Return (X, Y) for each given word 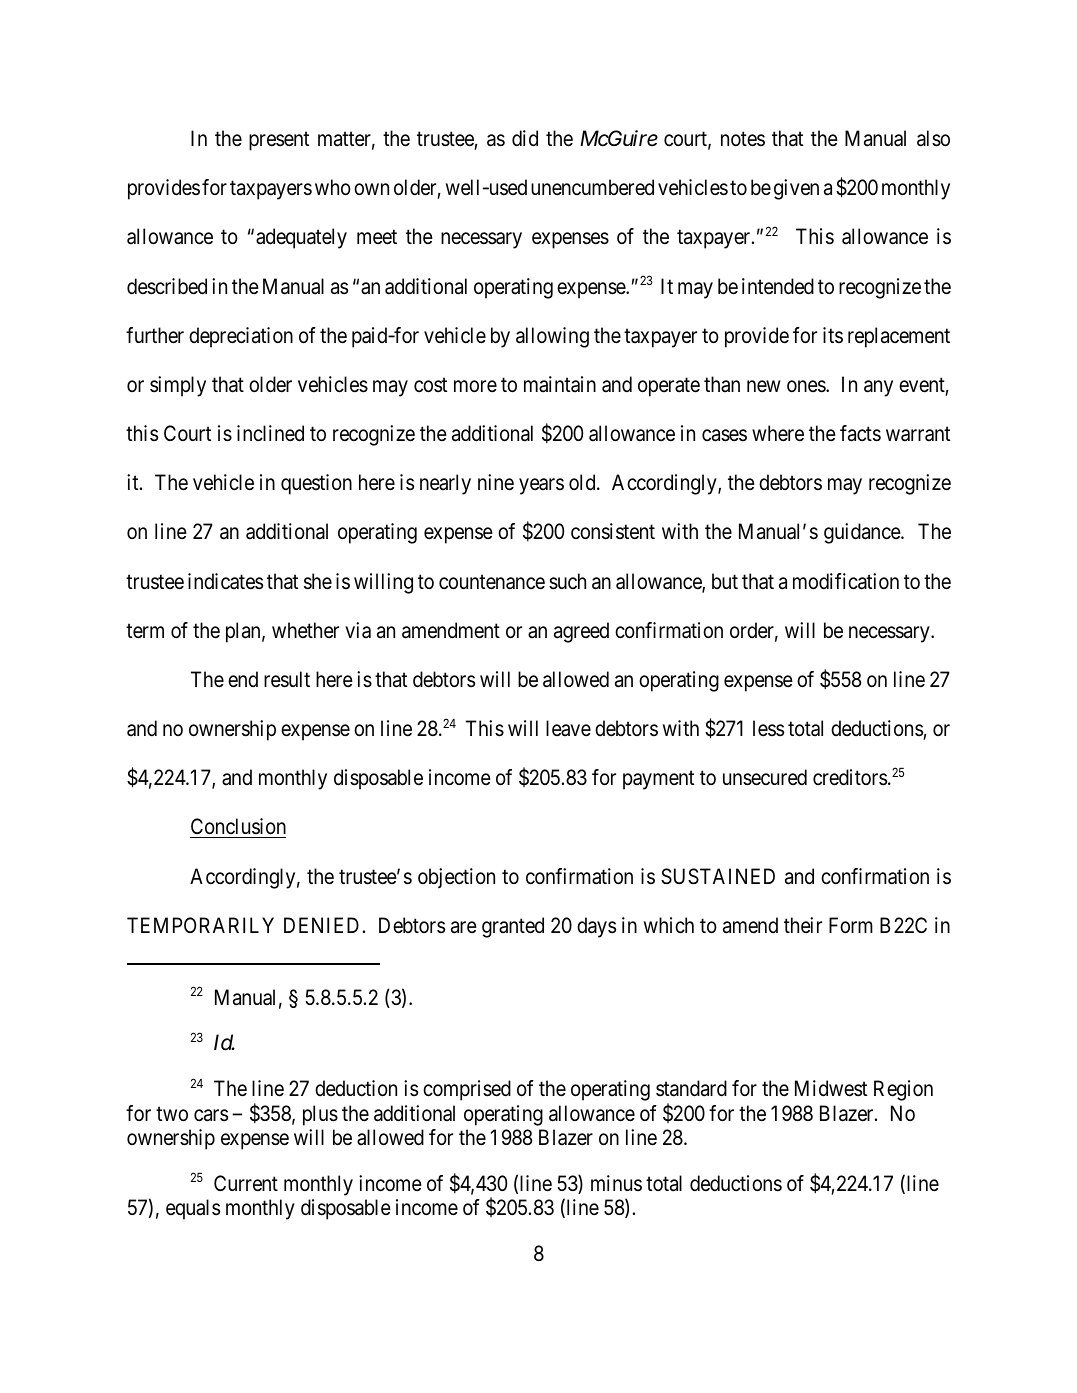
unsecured (765, 777)
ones (807, 386)
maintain (560, 384)
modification (846, 581)
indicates (225, 581)
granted (513, 927)
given (796, 189)
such (567, 581)
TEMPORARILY (200, 925)
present (279, 141)
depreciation (241, 337)
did (525, 138)
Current (246, 1183)
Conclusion (238, 828)
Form (851, 925)
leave (568, 728)
